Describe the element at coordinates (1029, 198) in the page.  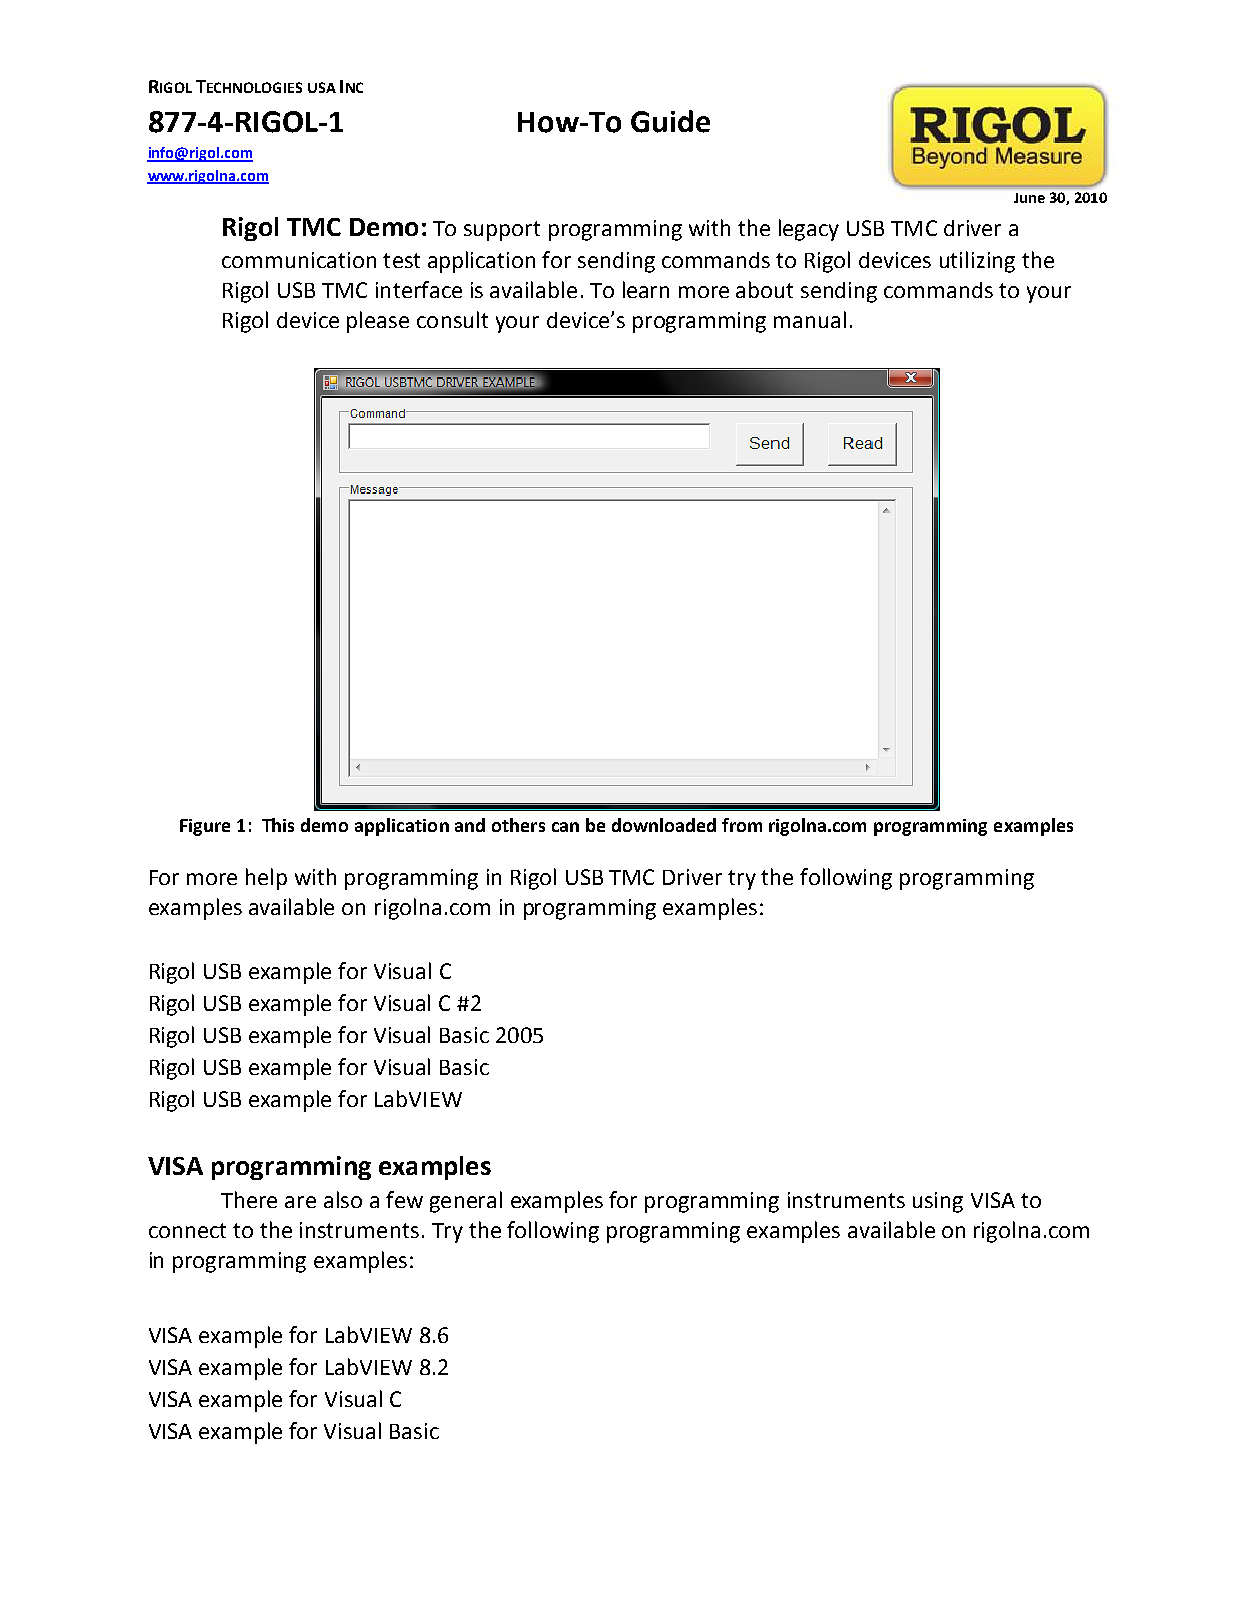
I see `June` at that location.
